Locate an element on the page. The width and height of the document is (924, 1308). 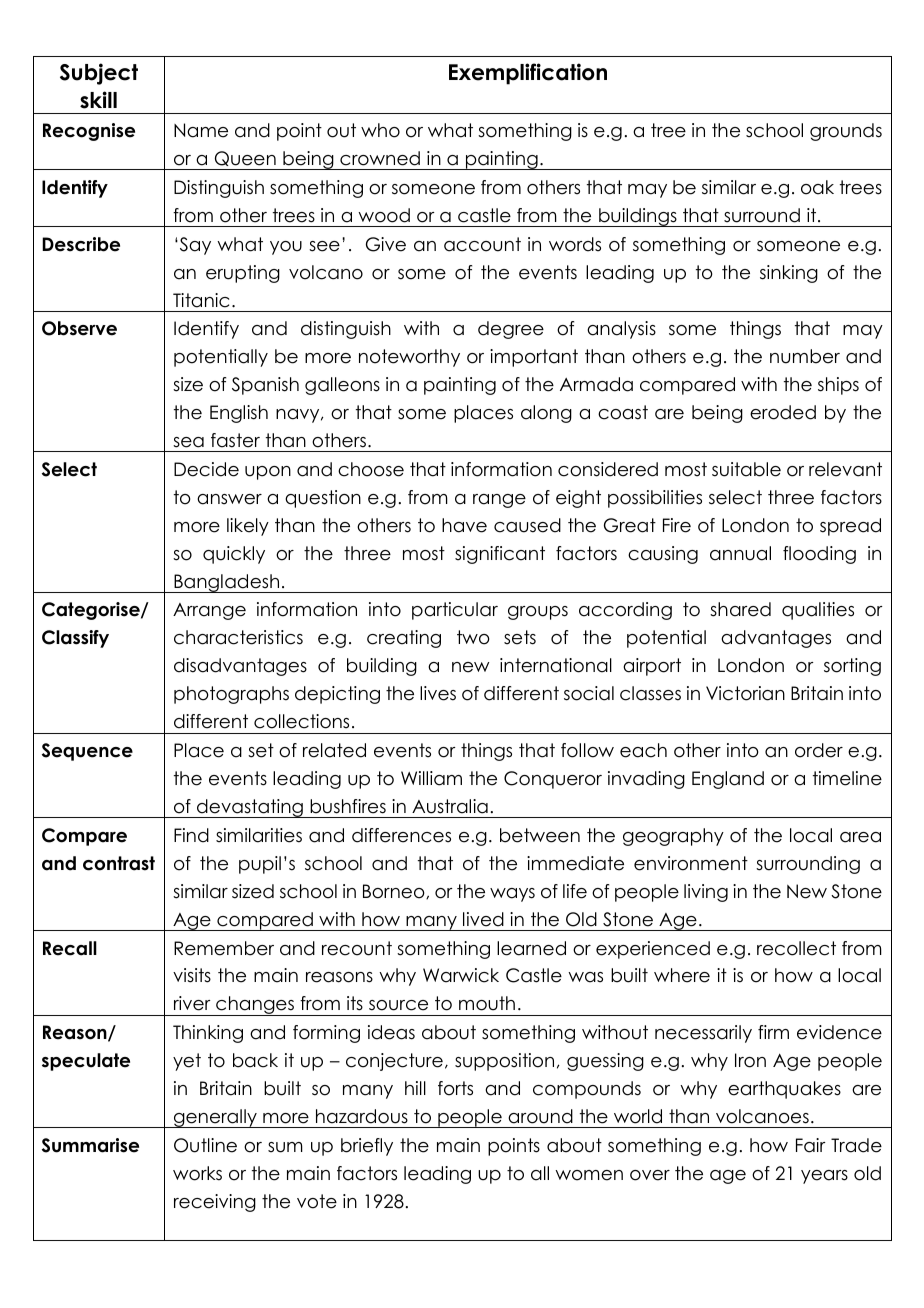
who is located at coordinates (380, 130).
